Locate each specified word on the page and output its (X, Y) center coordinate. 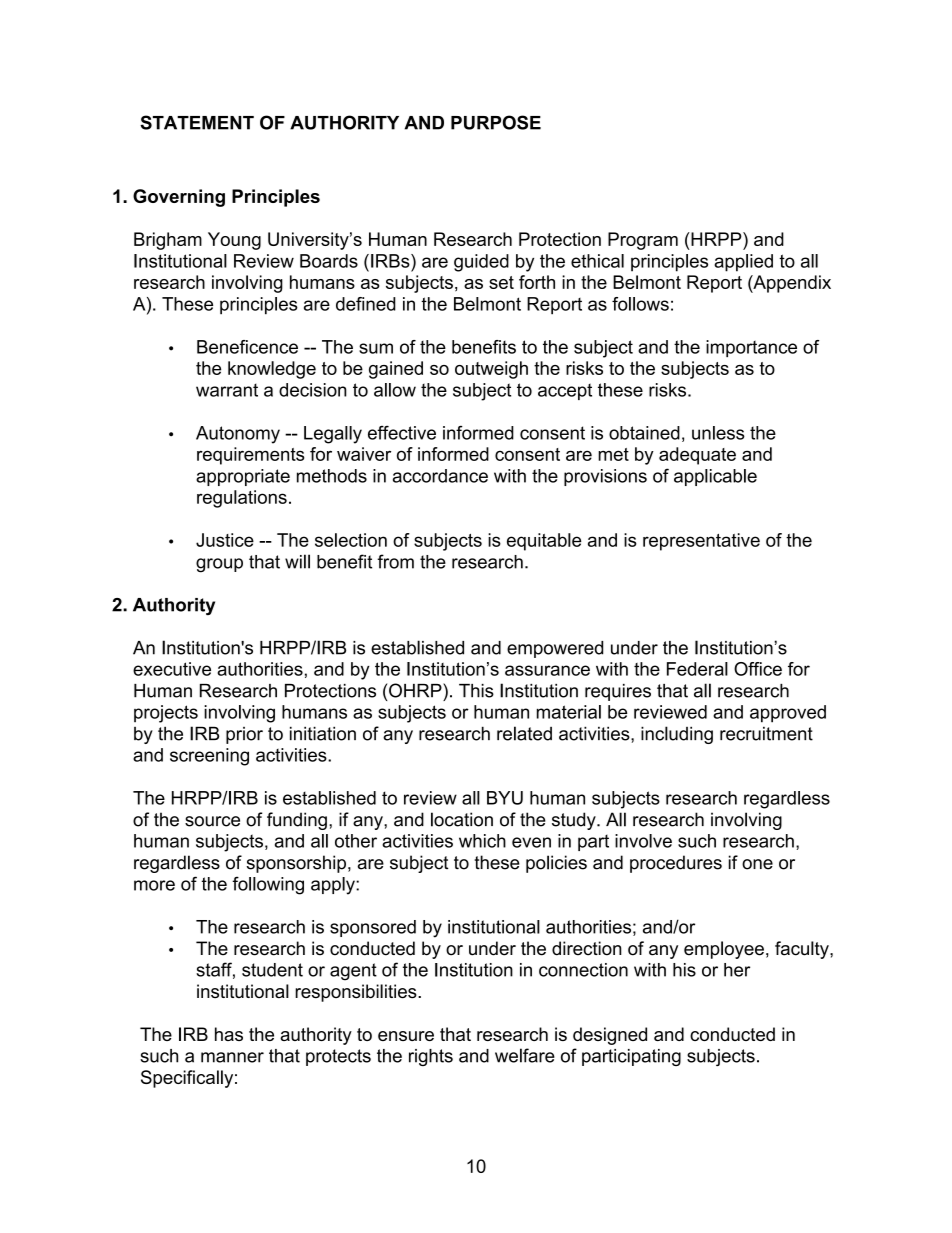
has (229, 1034)
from (395, 561)
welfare (525, 1055)
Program (643, 241)
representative (701, 542)
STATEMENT (197, 122)
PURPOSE (496, 122)
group (219, 565)
